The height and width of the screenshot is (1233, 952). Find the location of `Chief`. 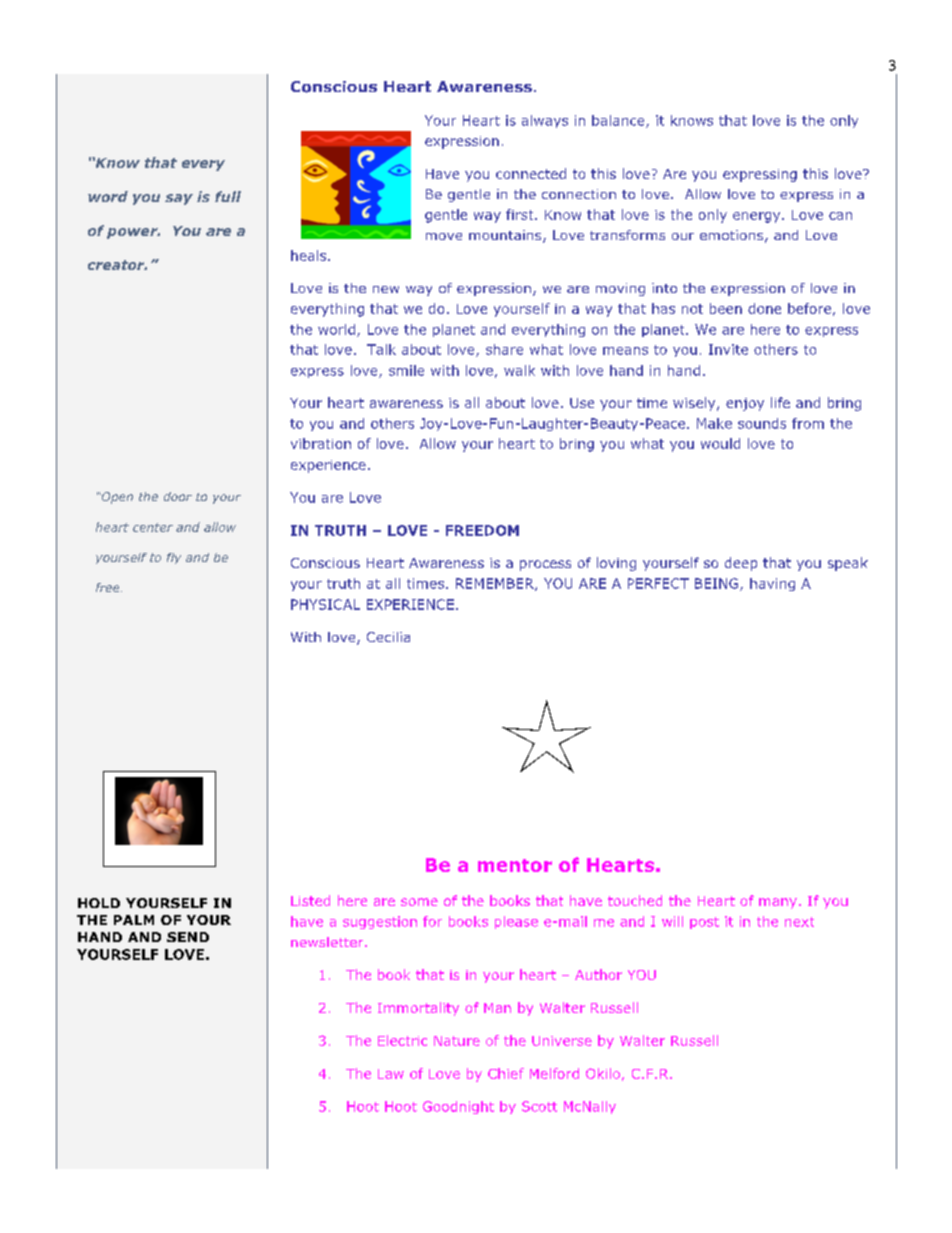

Chief is located at coordinates (506, 1073).
